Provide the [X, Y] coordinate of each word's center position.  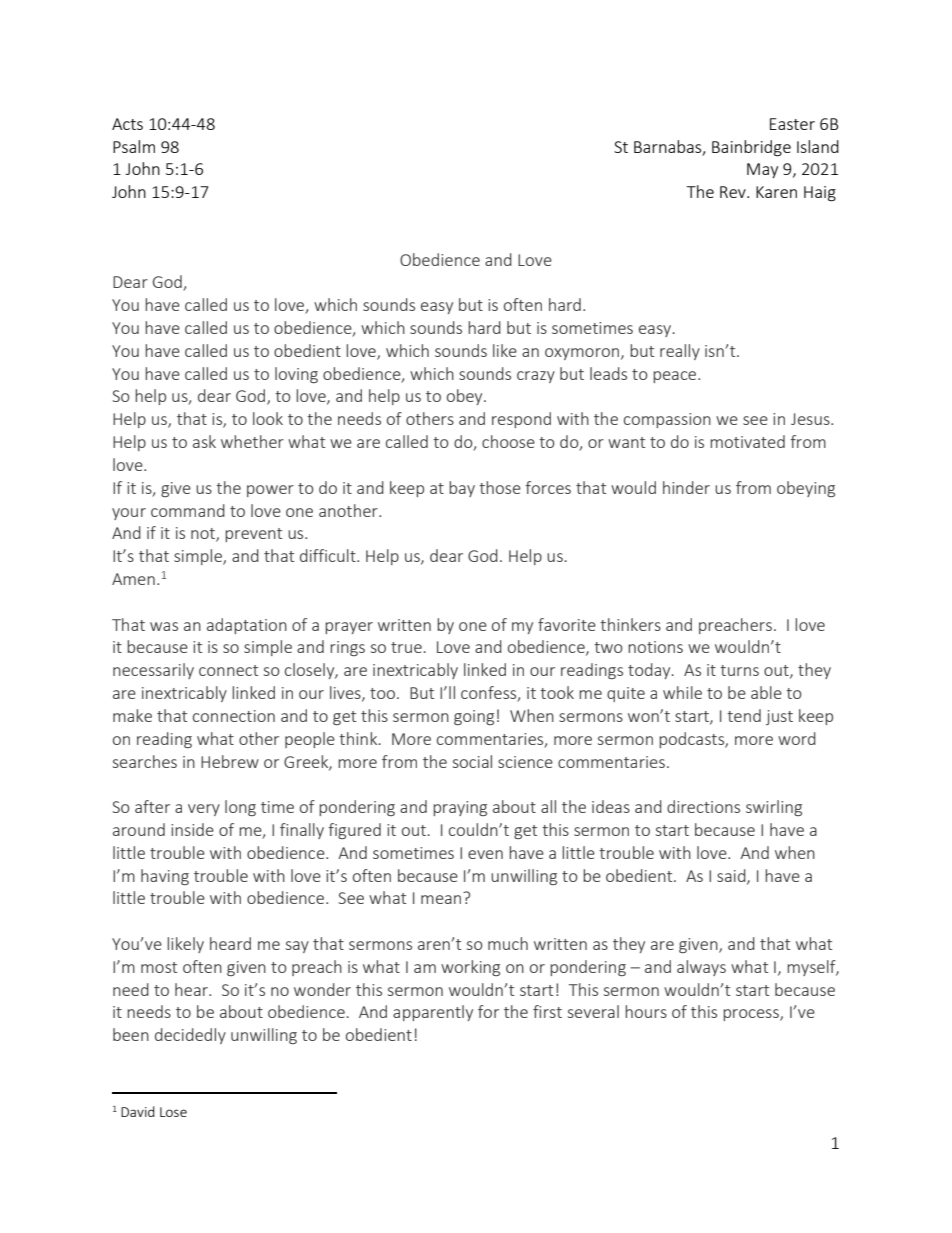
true [406, 647]
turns [739, 670]
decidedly [190, 1036]
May [762, 170]
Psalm [134, 146]
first [547, 1011]
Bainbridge [751, 148]
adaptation [247, 626]
